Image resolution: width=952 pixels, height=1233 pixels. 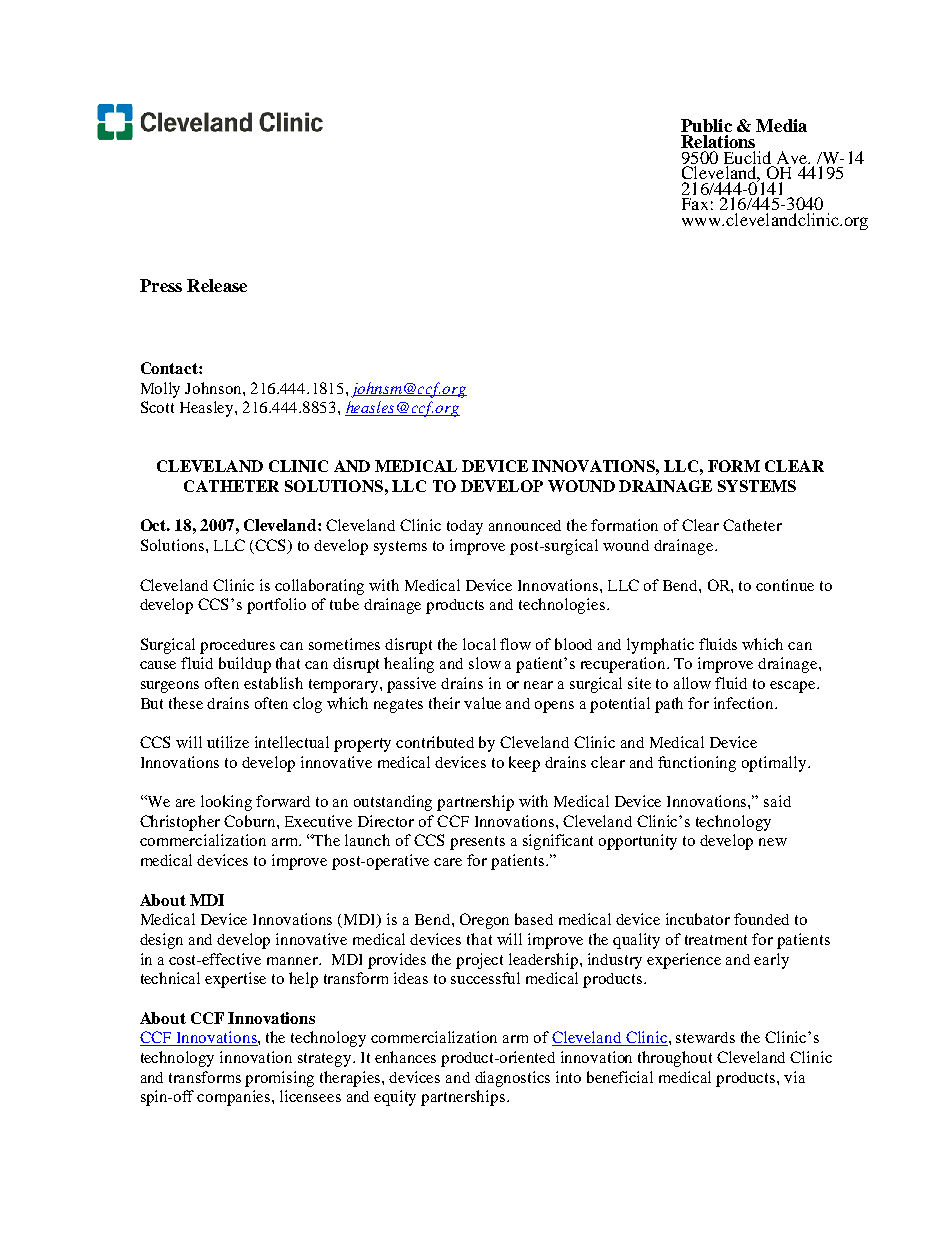 I want to click on lymphatic, so click(x=660, y=646).
